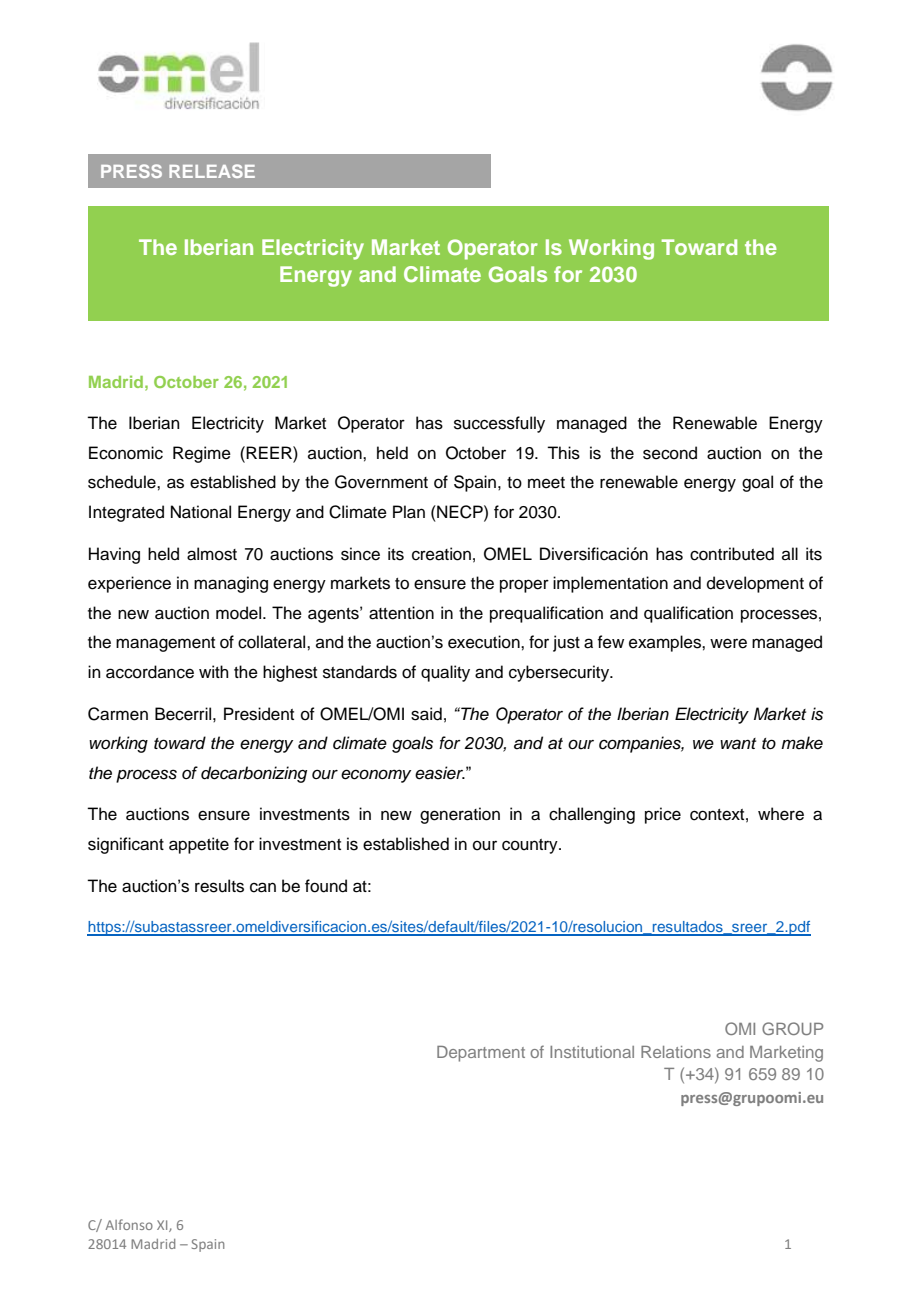 Image resolution: width=924 pixels, height=1308 pixels. I want to click on Department, so click(481, 1054).
